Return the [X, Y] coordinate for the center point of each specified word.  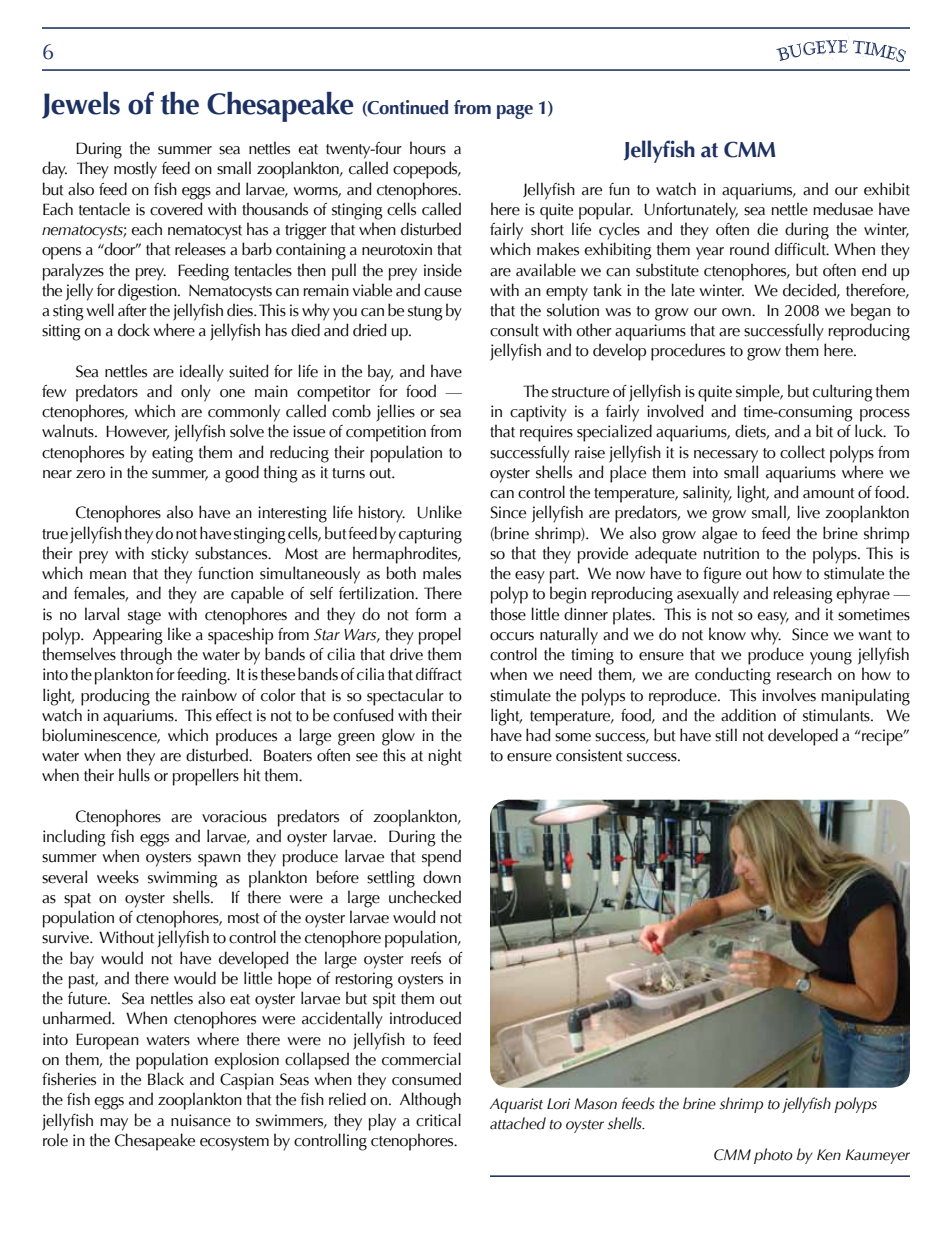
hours [428, 148]
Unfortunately [691, 211]
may [114, 1124]
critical [438, 1120]
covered [176, 209]
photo [773, 1156]
